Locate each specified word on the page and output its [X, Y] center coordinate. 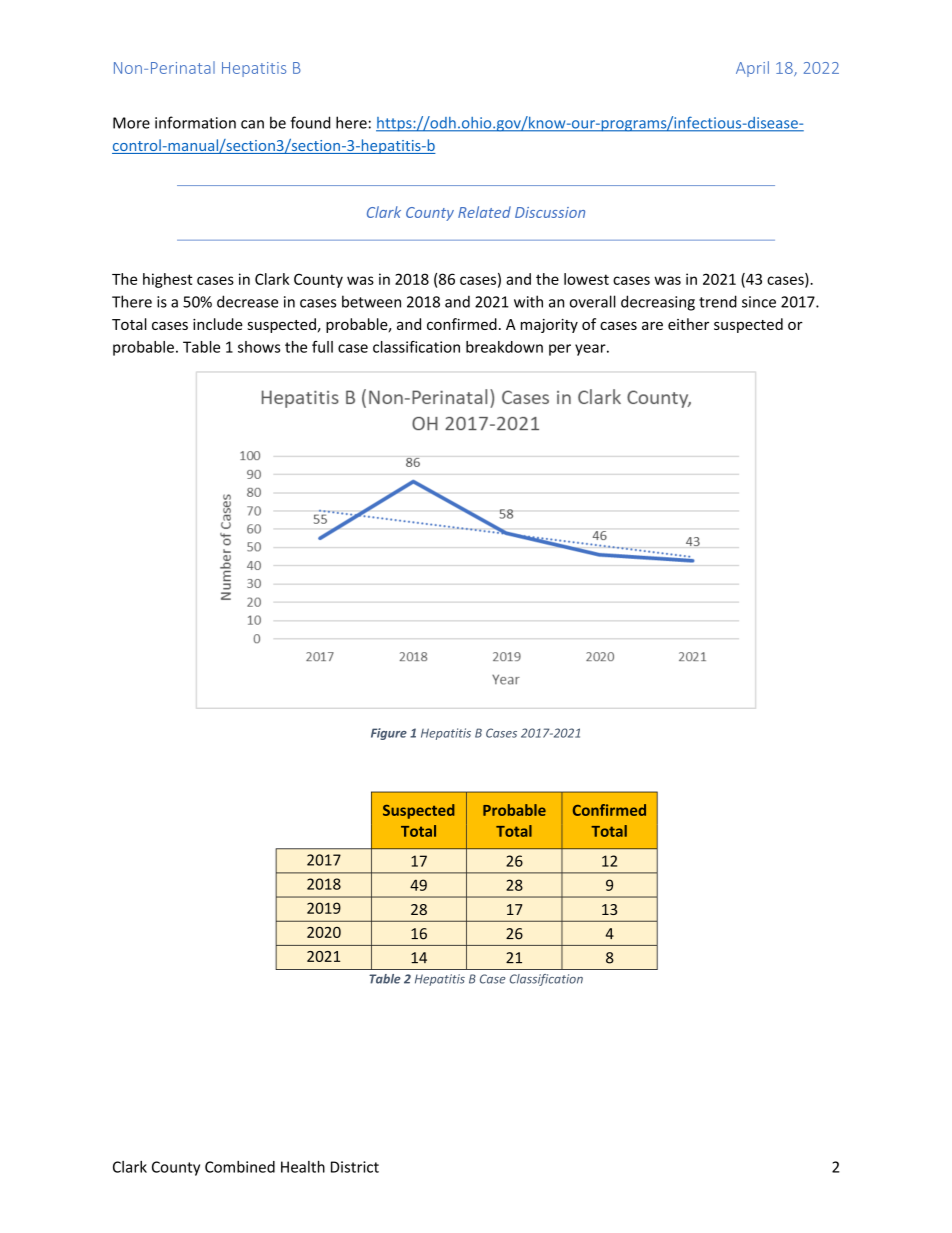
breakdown [504, 347]
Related [484, 212]
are [652, 326]
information [195, 122]
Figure [389, 734]
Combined [240, 1167]
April [752, 69]
